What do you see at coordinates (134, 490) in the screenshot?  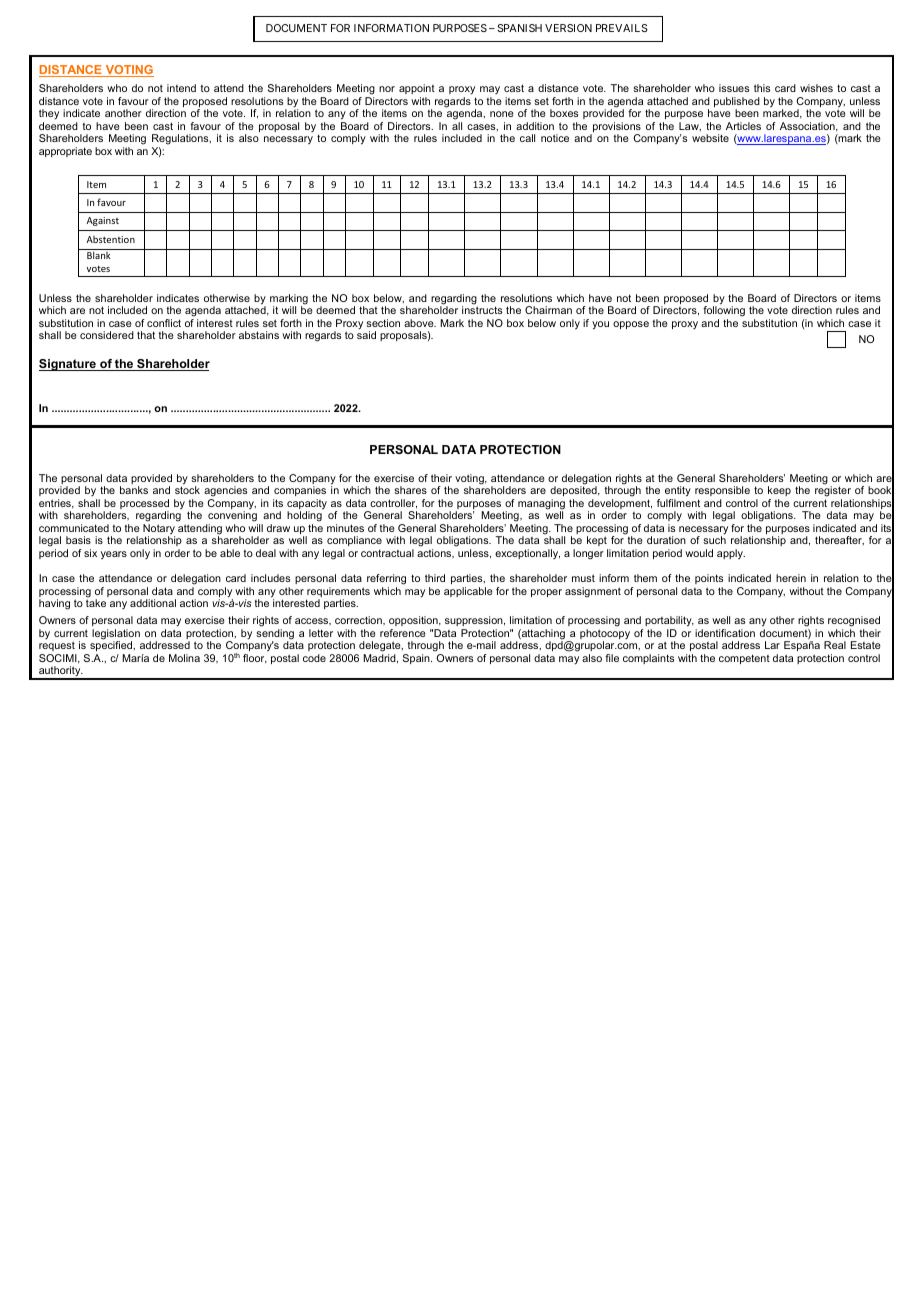 I see `banks` at bounding box center [134, 490].
